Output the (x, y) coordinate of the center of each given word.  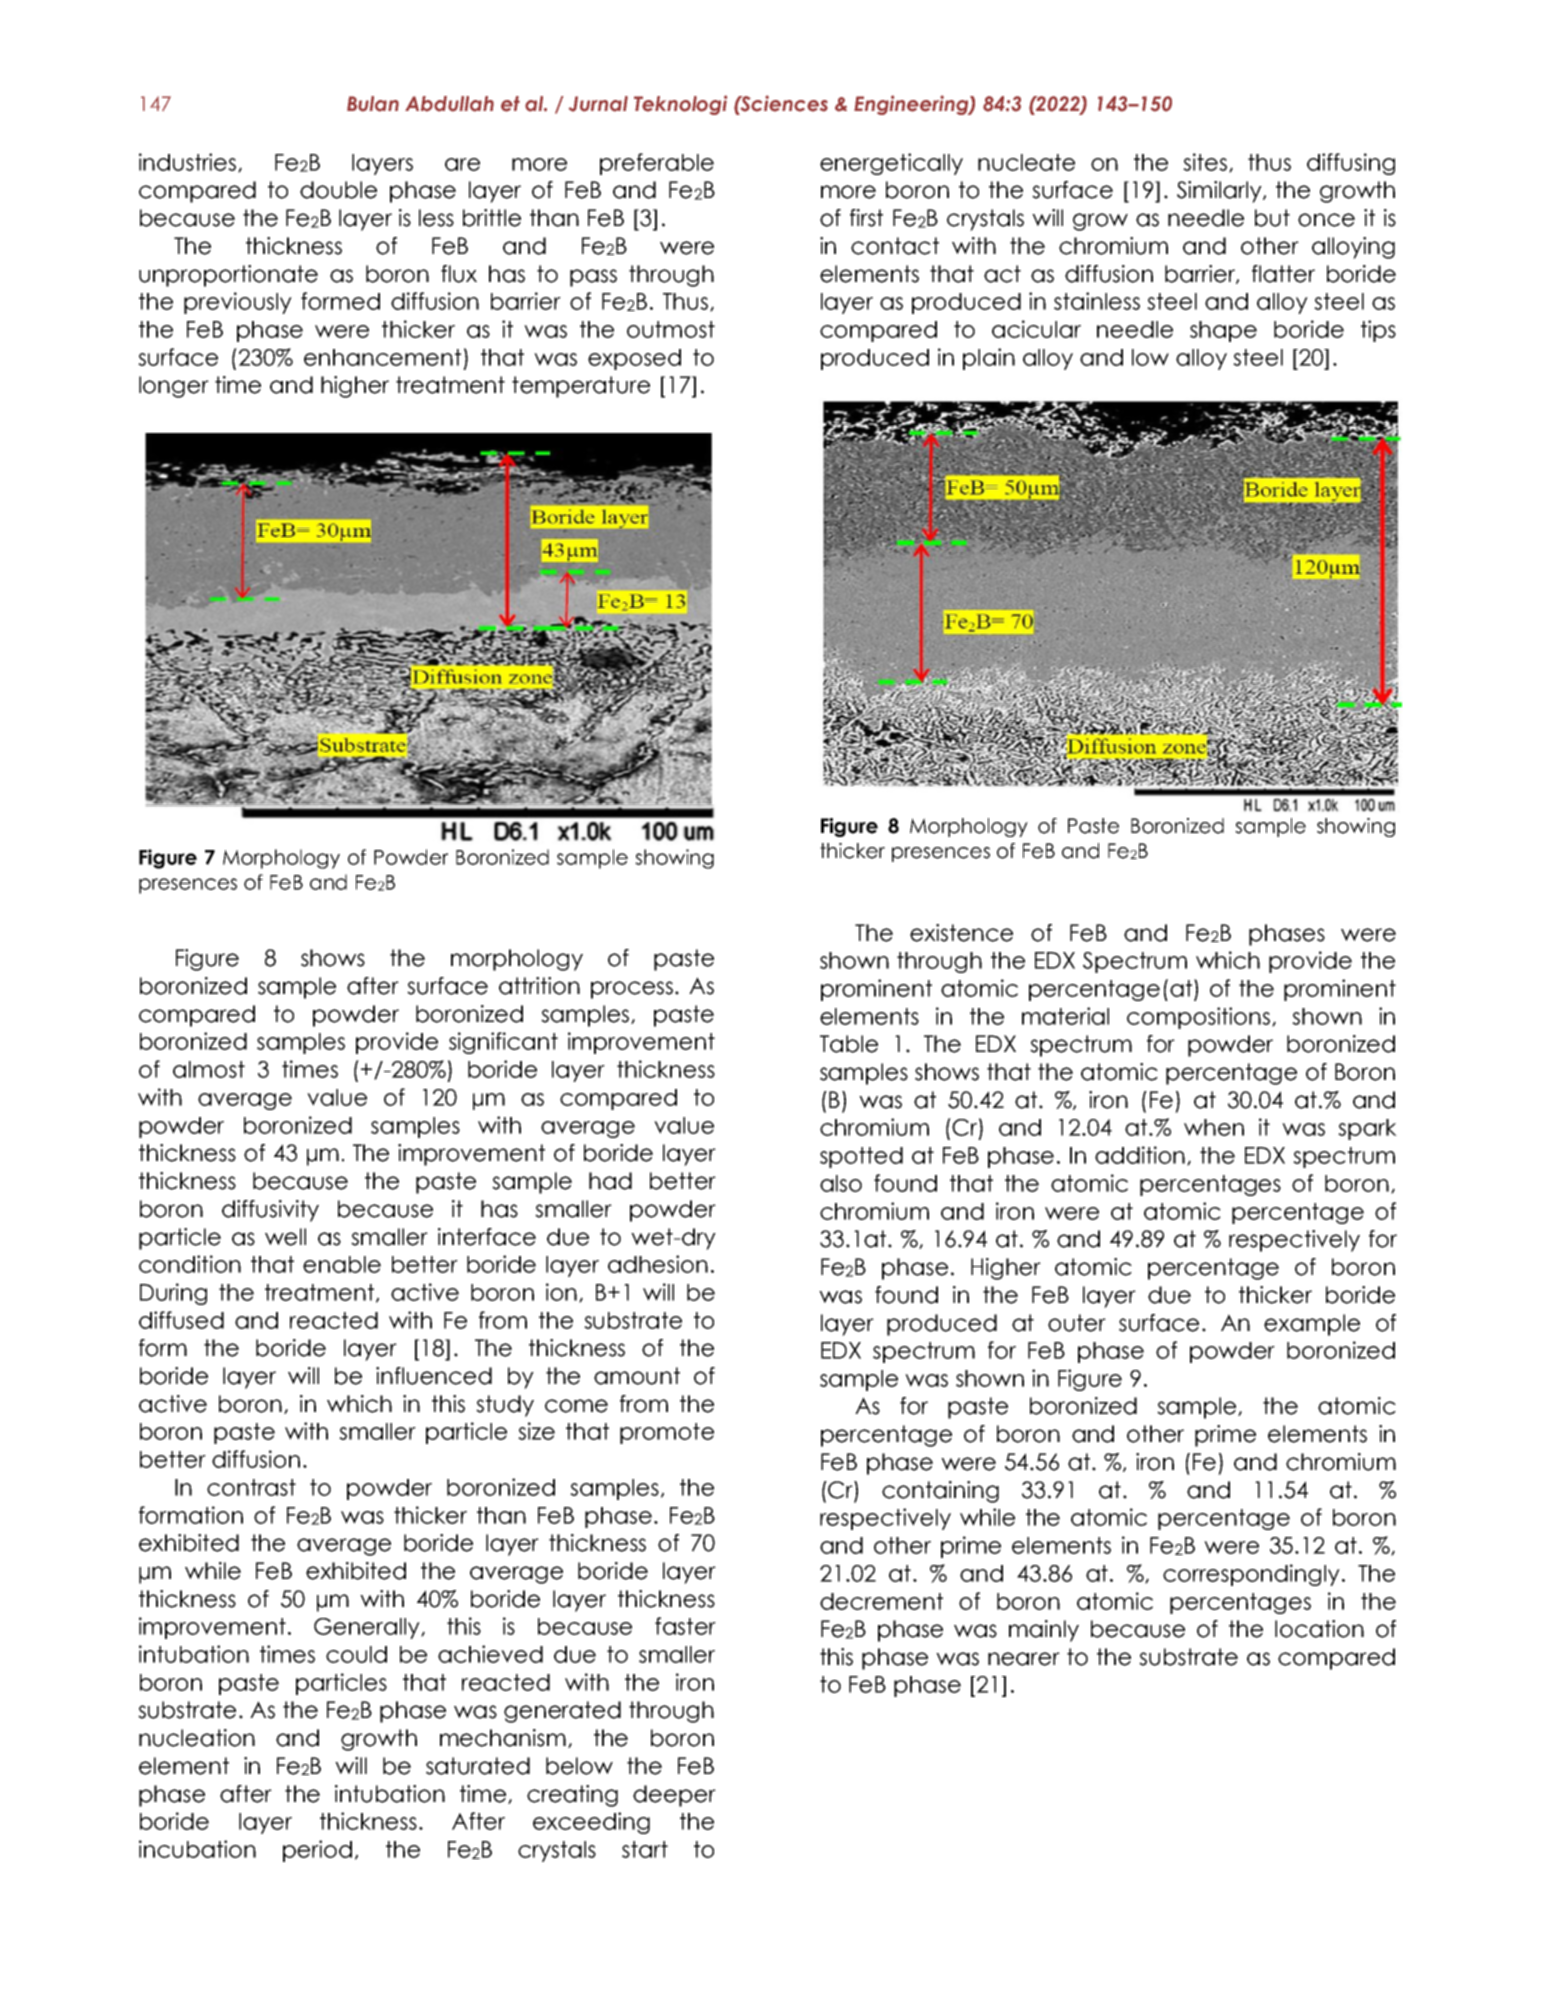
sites (1205, 162)
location (1319, 1629)
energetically (891, 164)
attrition (539, 986)
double (338, 190)
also (841, 1183)
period (317, 1851)
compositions (1198, 1018)
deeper (674, 1796)
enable (342, 1264)
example (1312, 1325)
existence (961, 933)
